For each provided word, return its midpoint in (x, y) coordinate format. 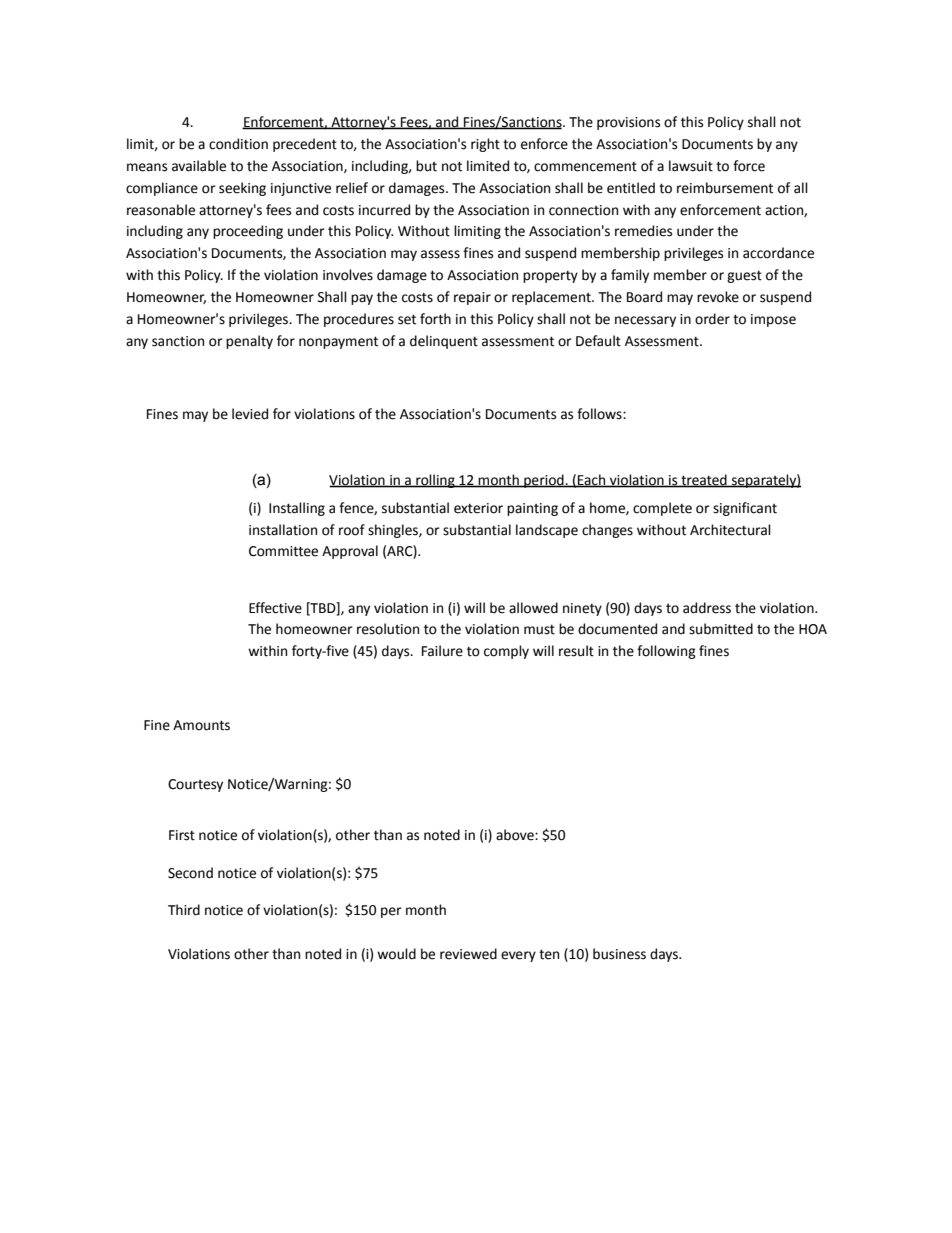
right (485, 145)
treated (704, 480)
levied (250, 414)
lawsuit (691, 166)
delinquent (444, 342)
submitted (721, 629)
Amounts (201, 725)
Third (184, 910)
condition (238, 144)
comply (506, 652)
